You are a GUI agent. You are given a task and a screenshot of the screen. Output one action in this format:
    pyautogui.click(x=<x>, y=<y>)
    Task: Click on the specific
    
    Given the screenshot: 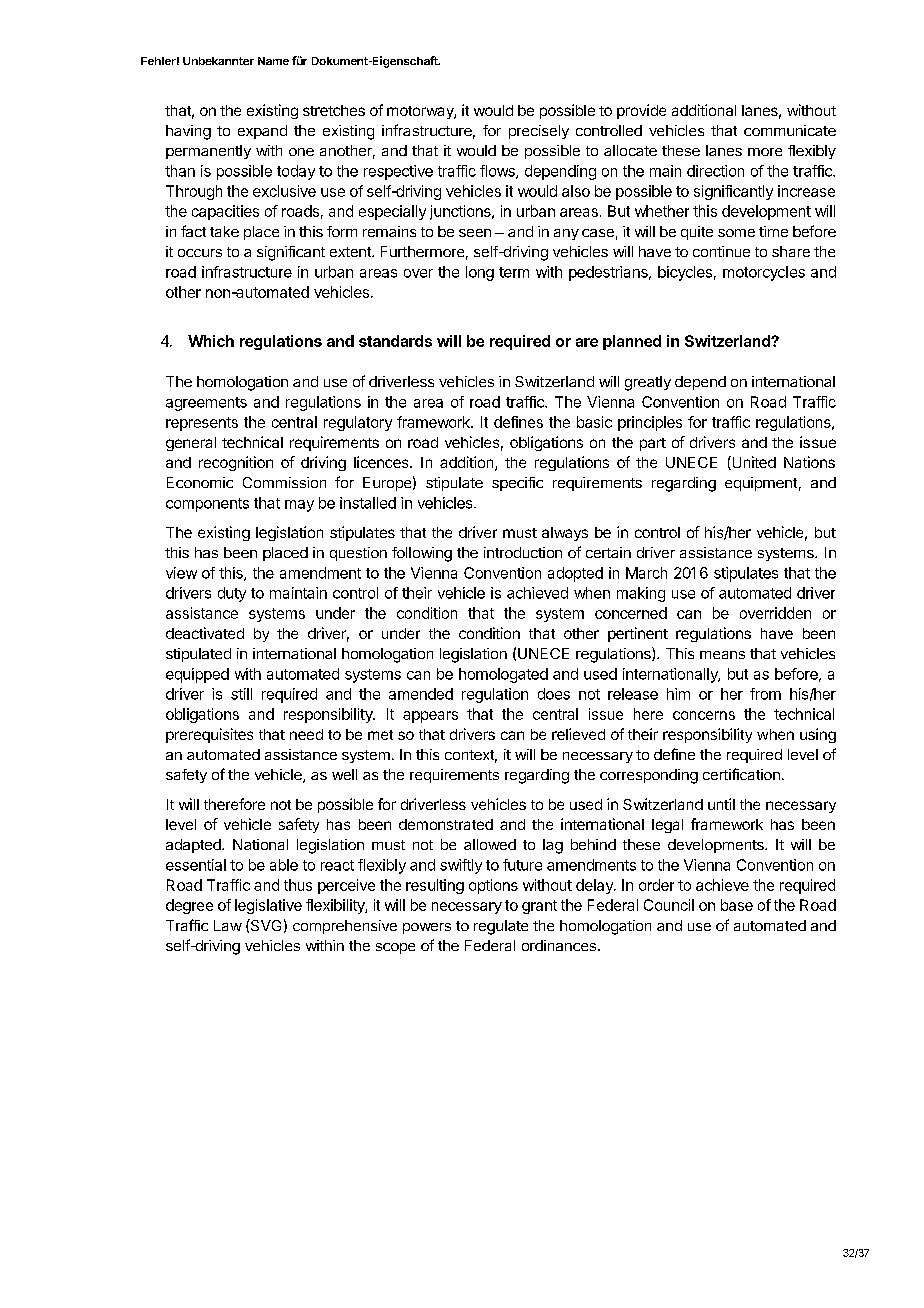 What is the action you would take?
    pyautogui.click(x=517, y=484)
